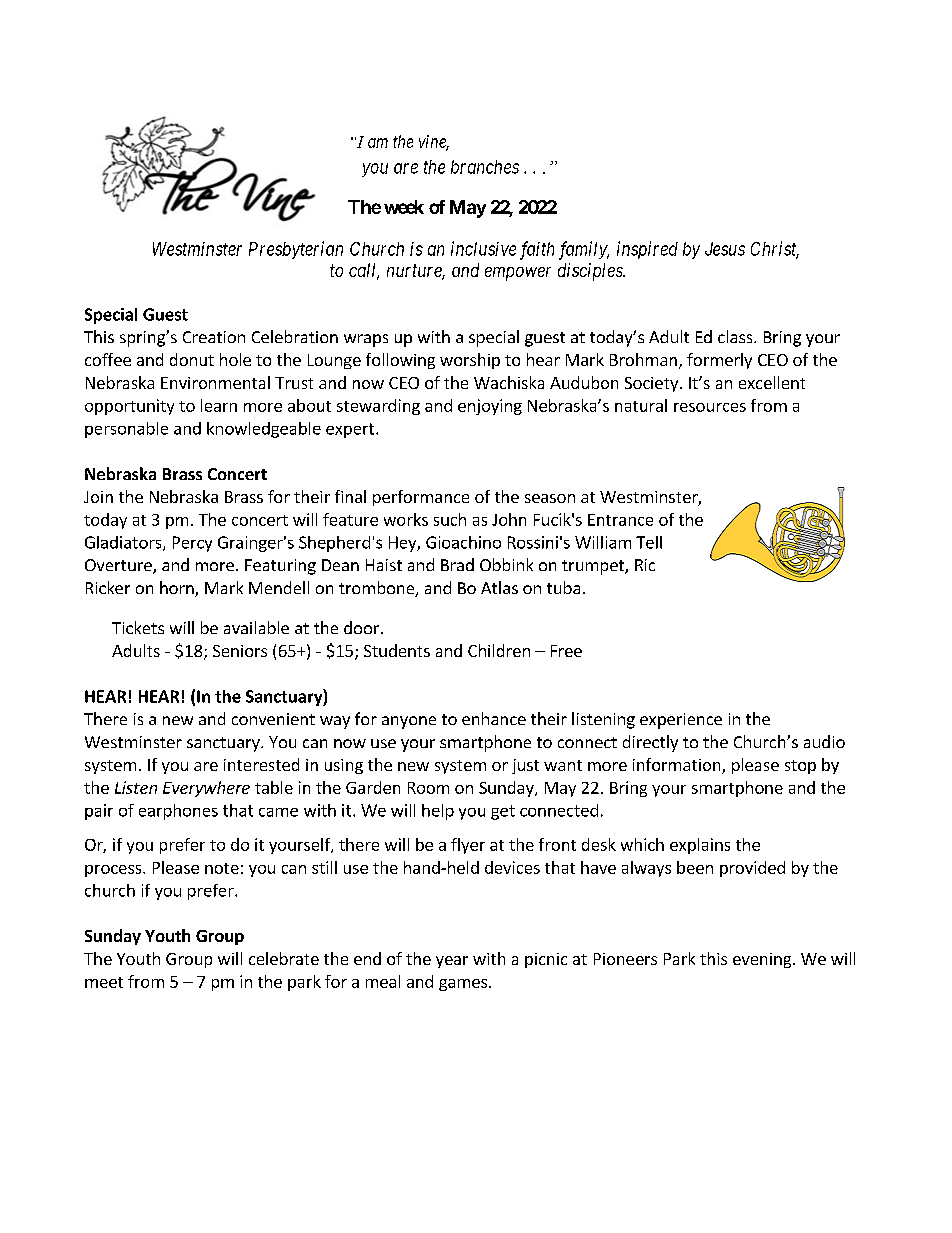 The image size is (952, 1233). What do you see at coordinates (485, 167) in the screenshot?
I see `branches` at bounding box center [485, 167].
